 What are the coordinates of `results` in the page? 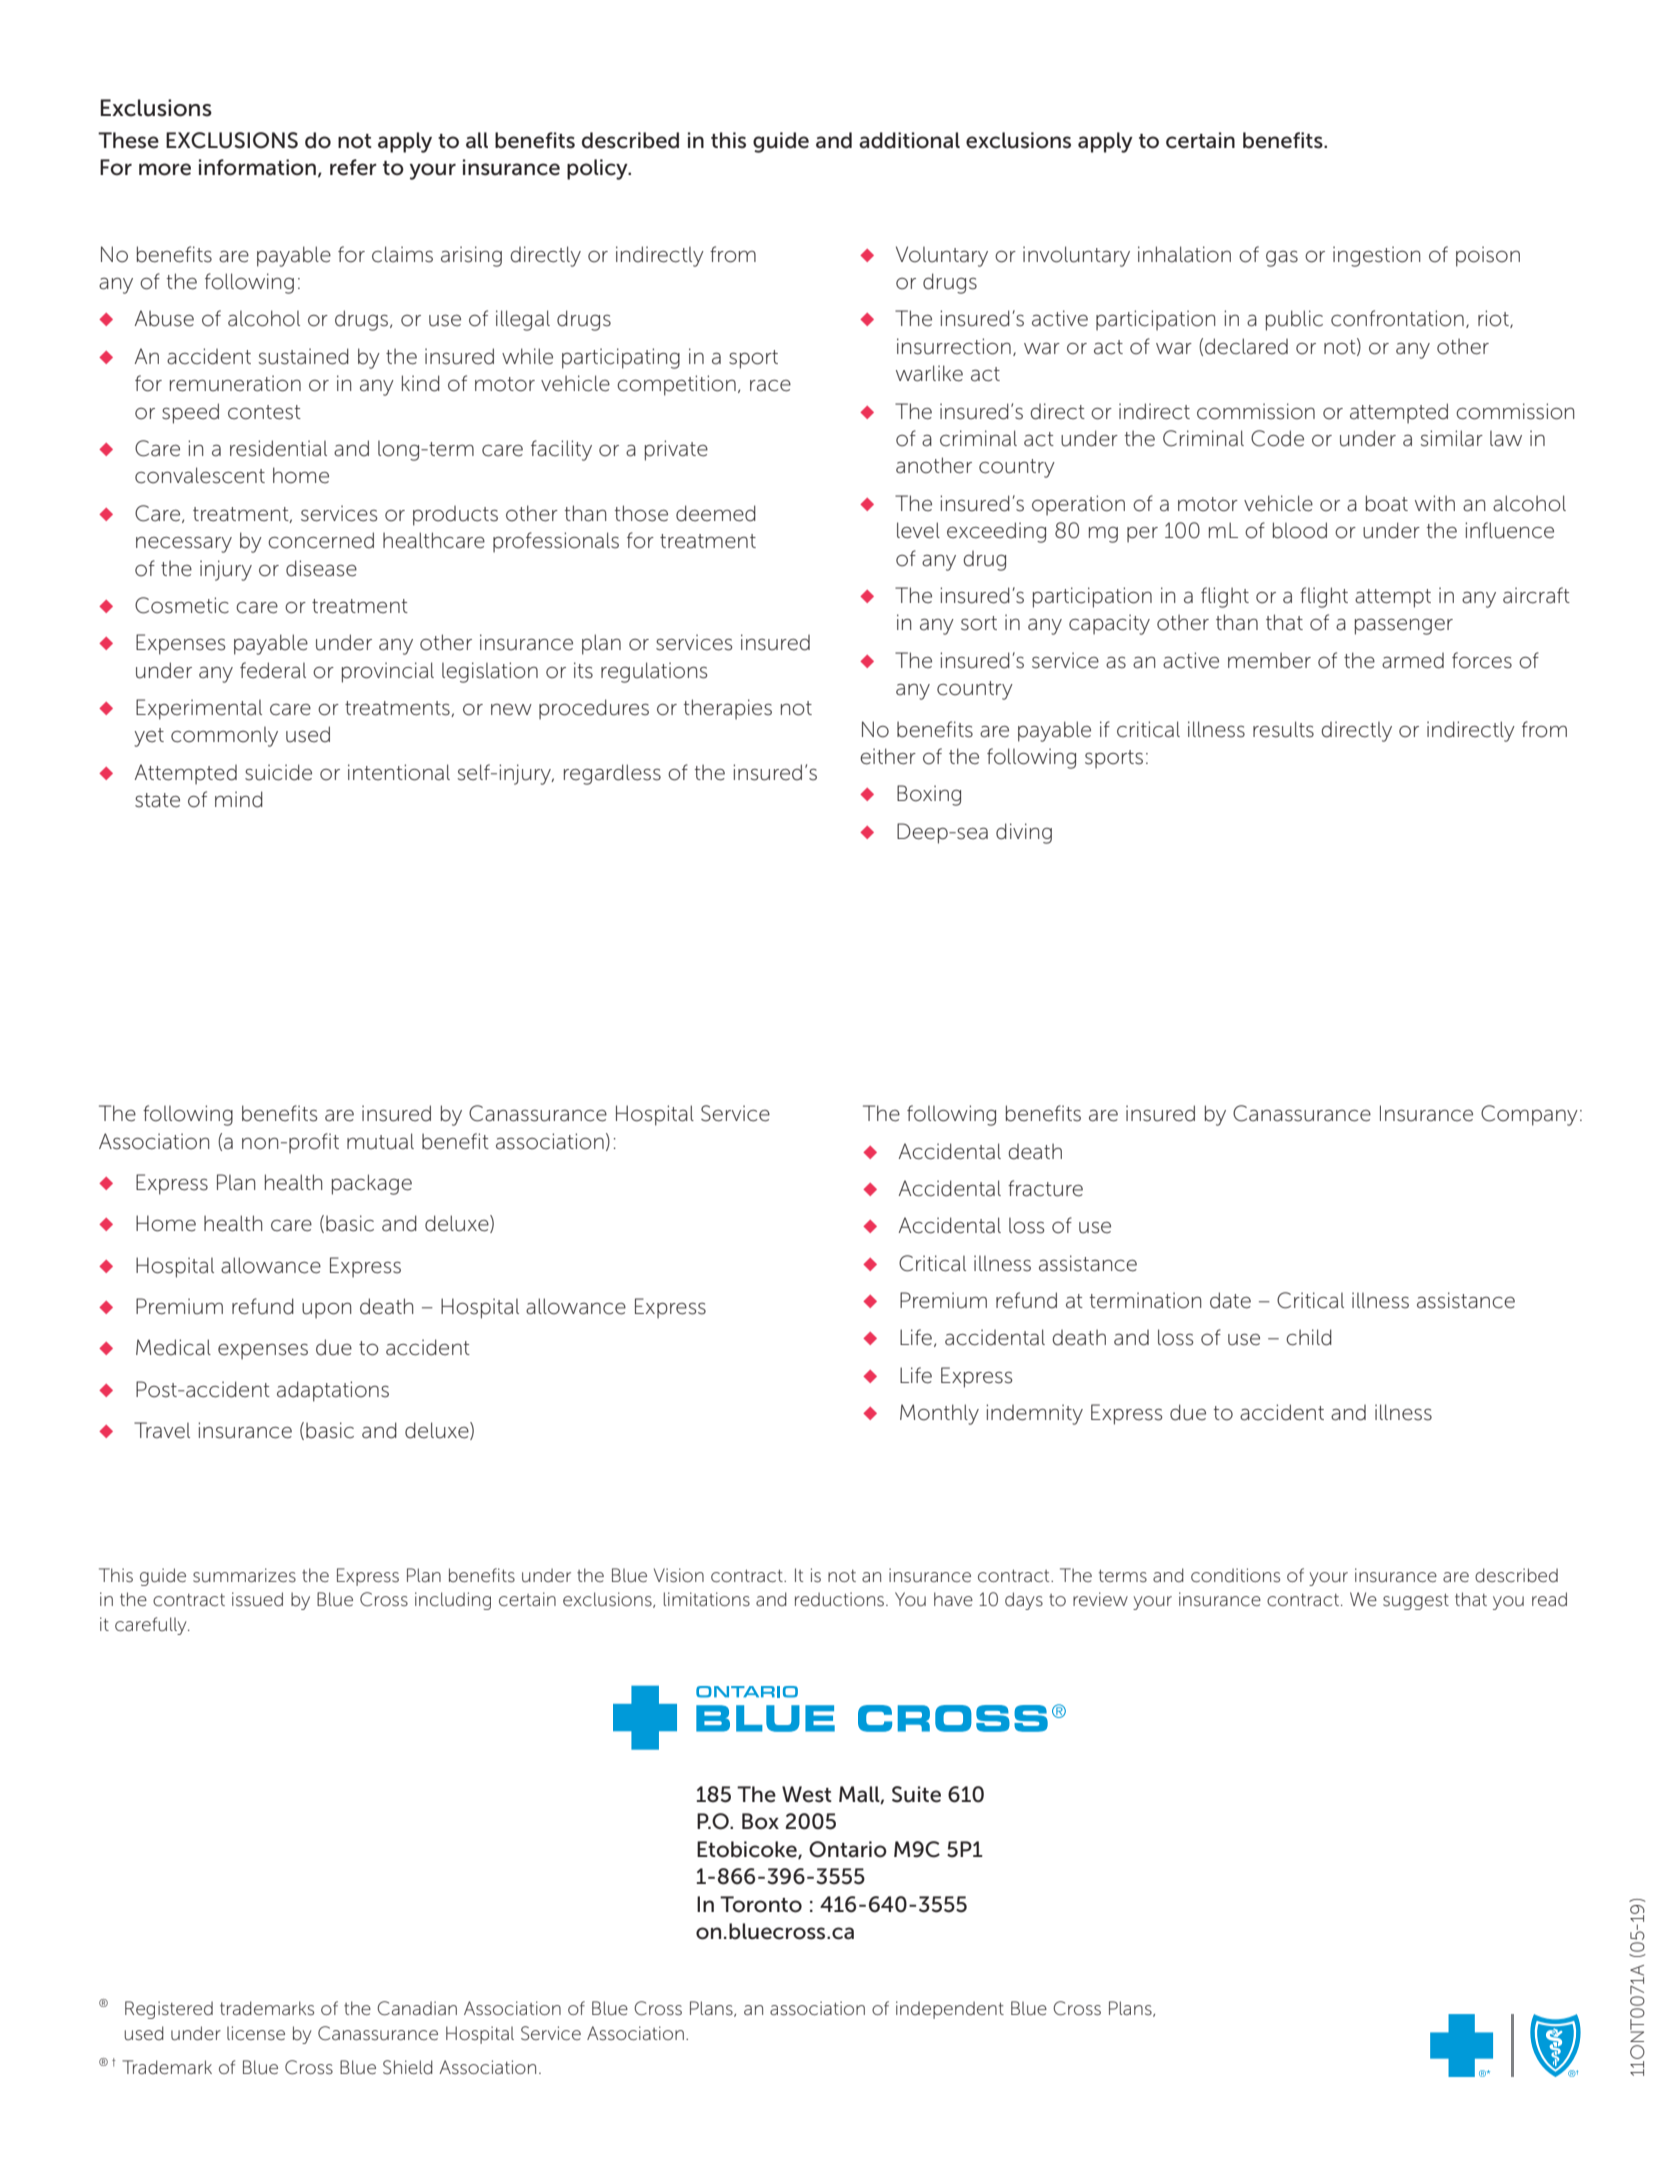 It's located at (1283, 729).
